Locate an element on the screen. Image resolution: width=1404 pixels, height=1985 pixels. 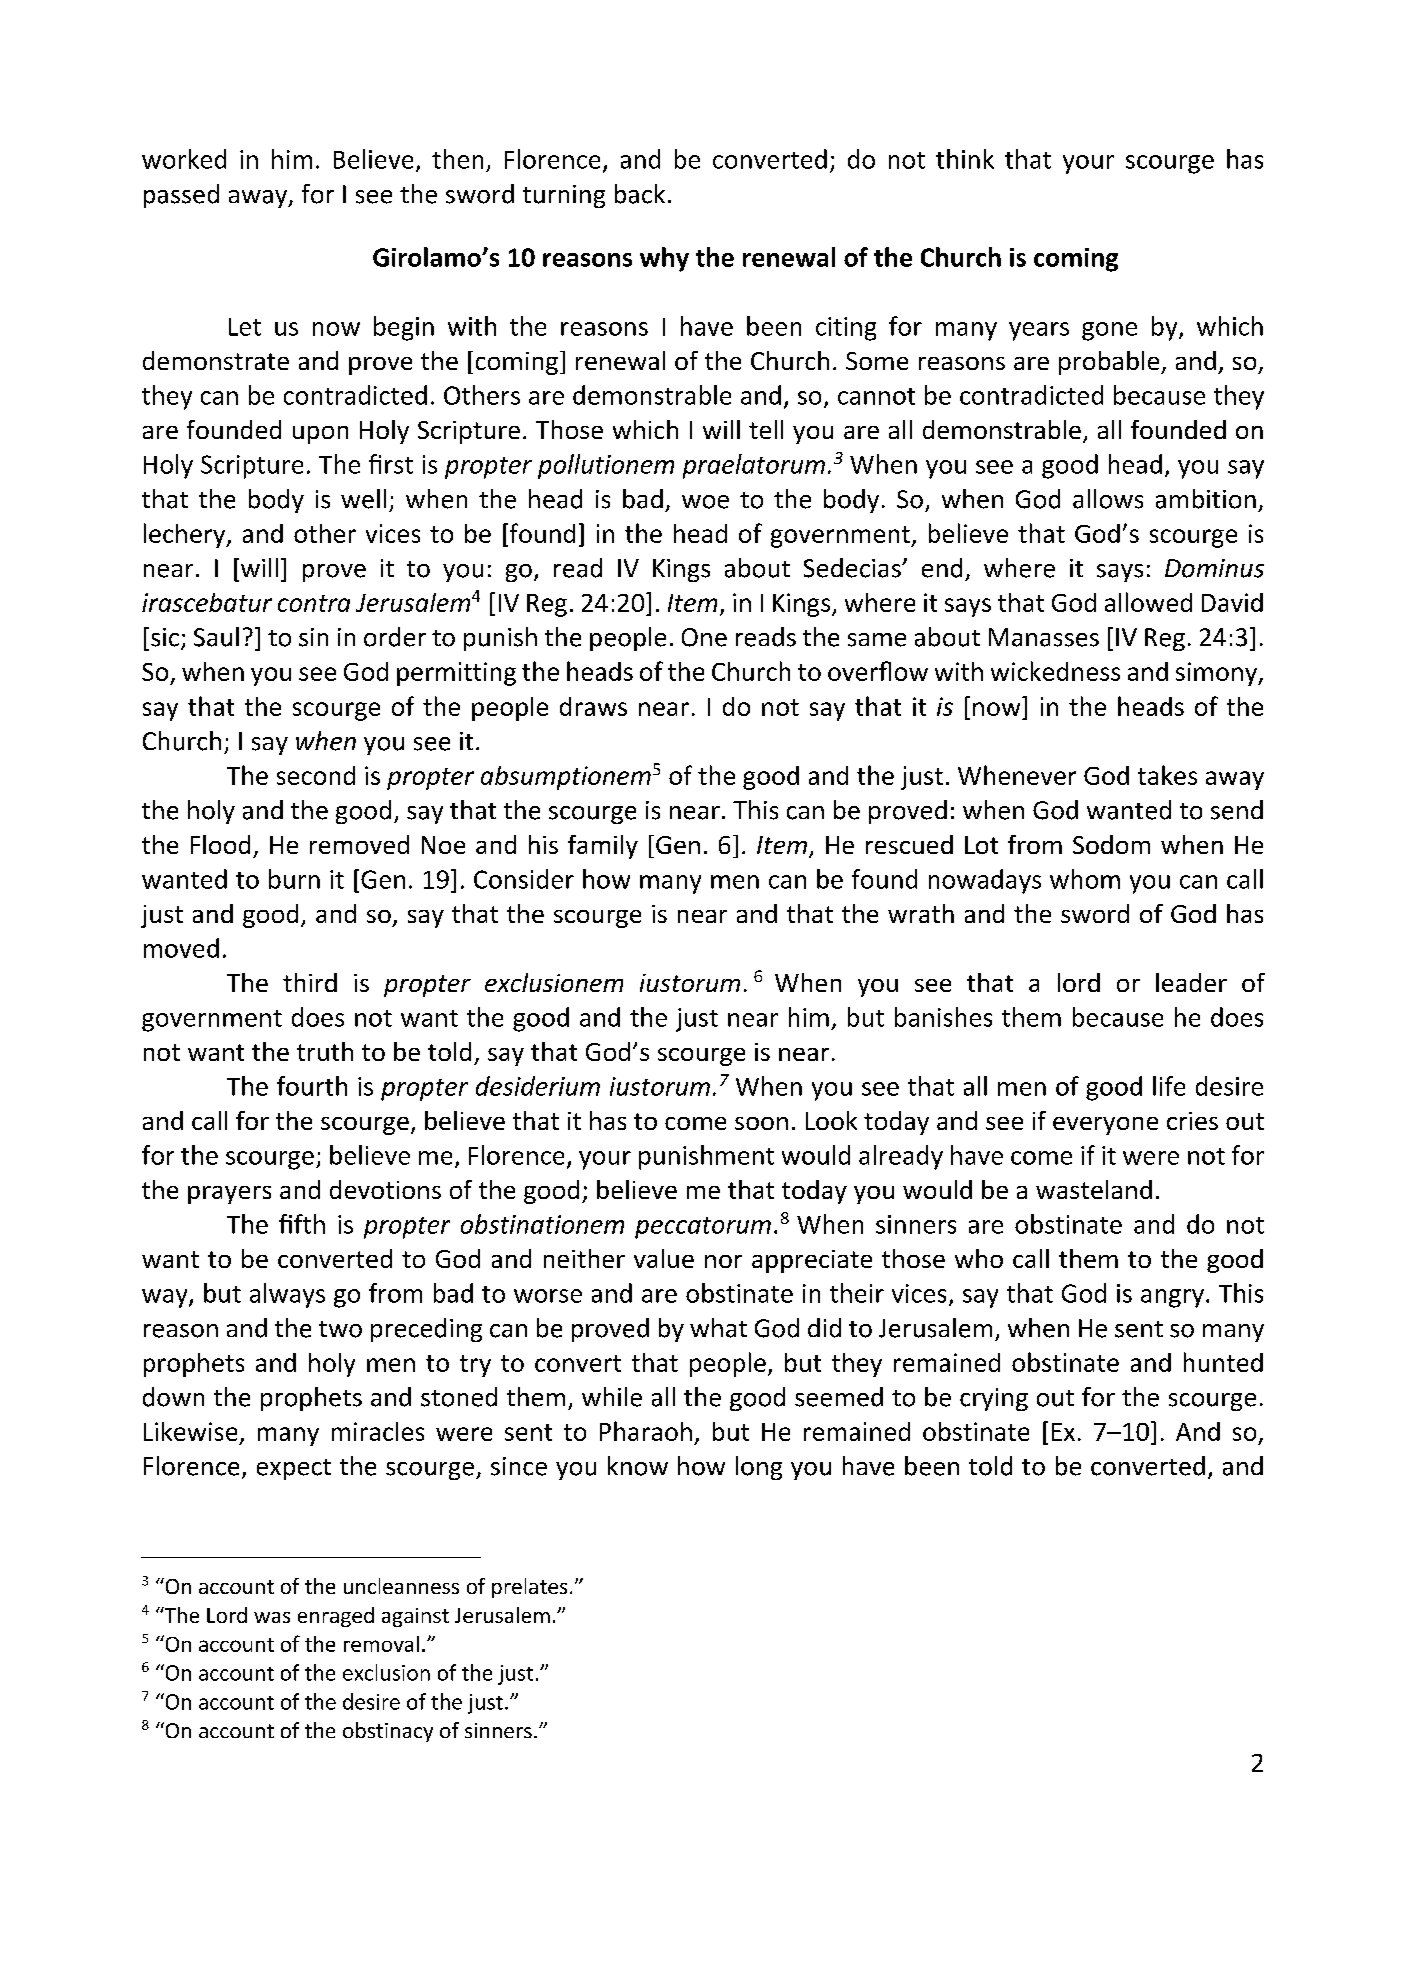
family is located at coordinates (603, 847).
